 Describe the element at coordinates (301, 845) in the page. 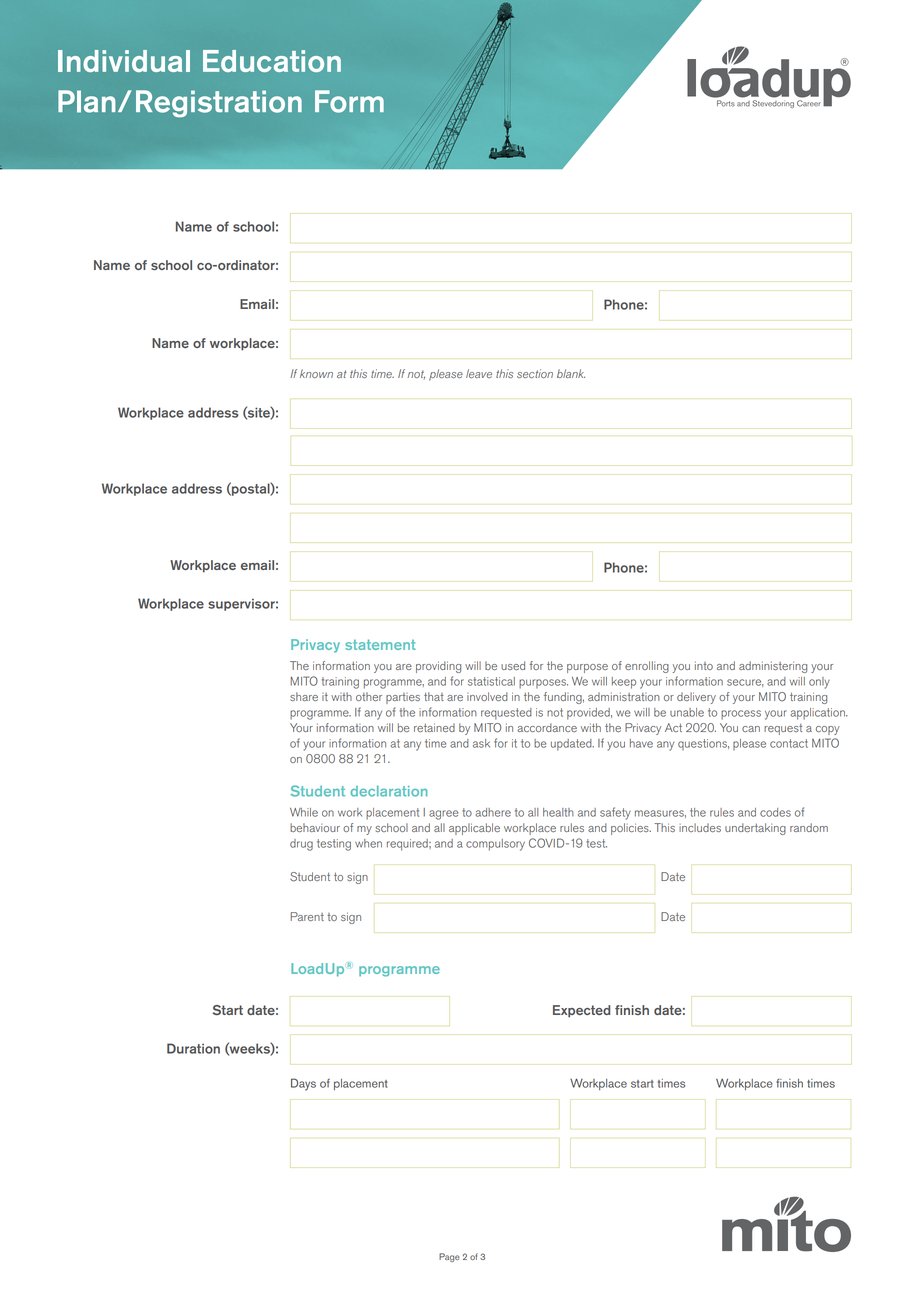

I see `drug` at that location.
